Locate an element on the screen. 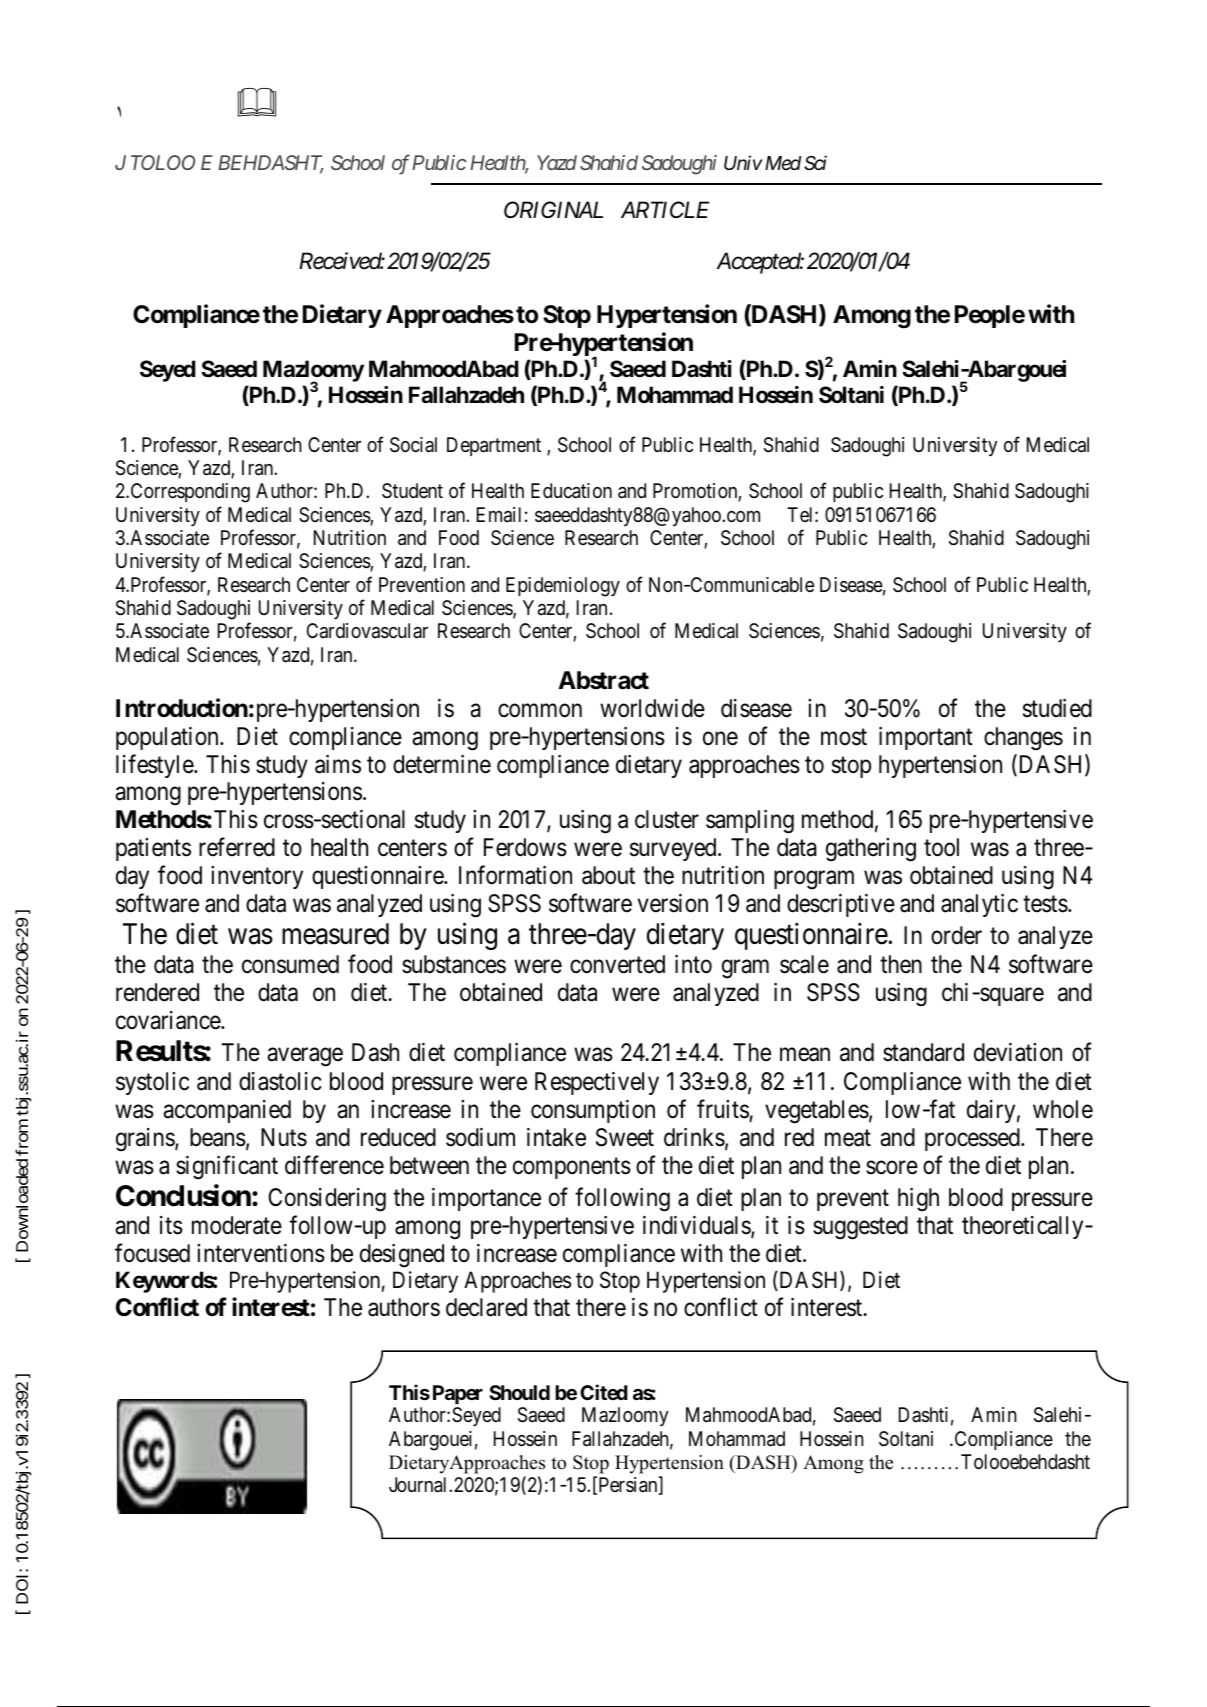 The image size is (1207, 1707). studied is located at coordinates (1057, 708).
